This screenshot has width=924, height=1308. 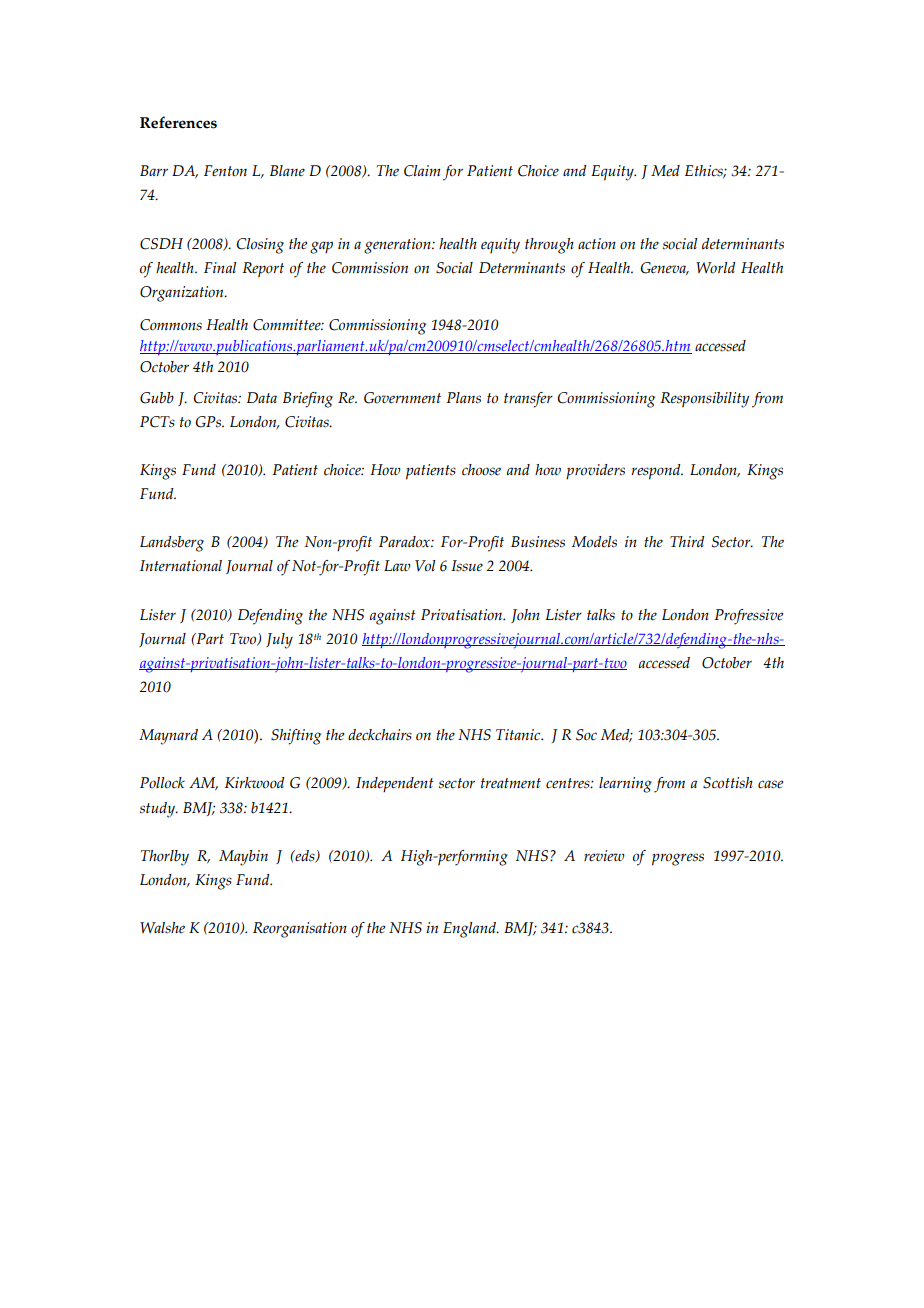 I want to click on Reorganisation, so click(x=300, y=930).
